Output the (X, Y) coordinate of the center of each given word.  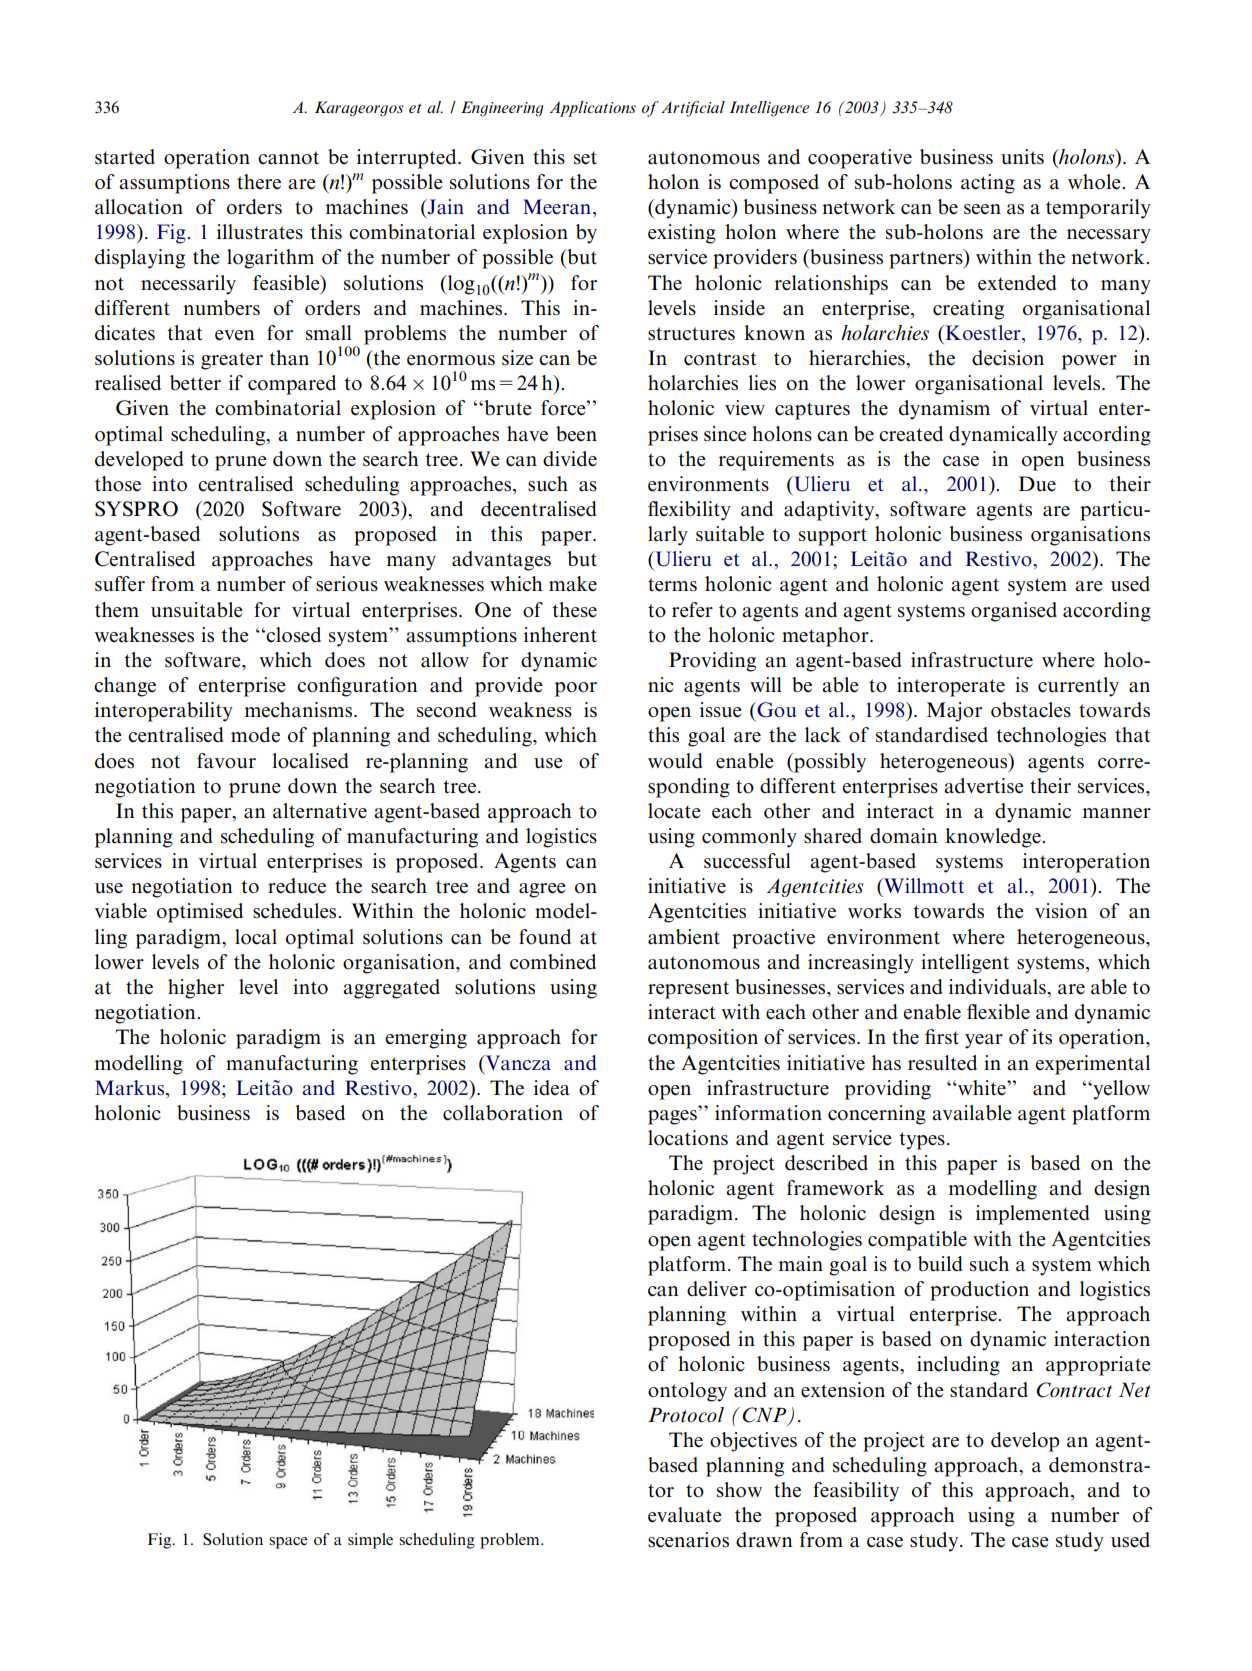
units (1022, 157)
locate (674, 811)
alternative (320, 811)
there (259, 181)
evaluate (685, 1515)
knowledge (994, 838)
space (288, 1543)
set (585, 158)
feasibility (856, 1492)
